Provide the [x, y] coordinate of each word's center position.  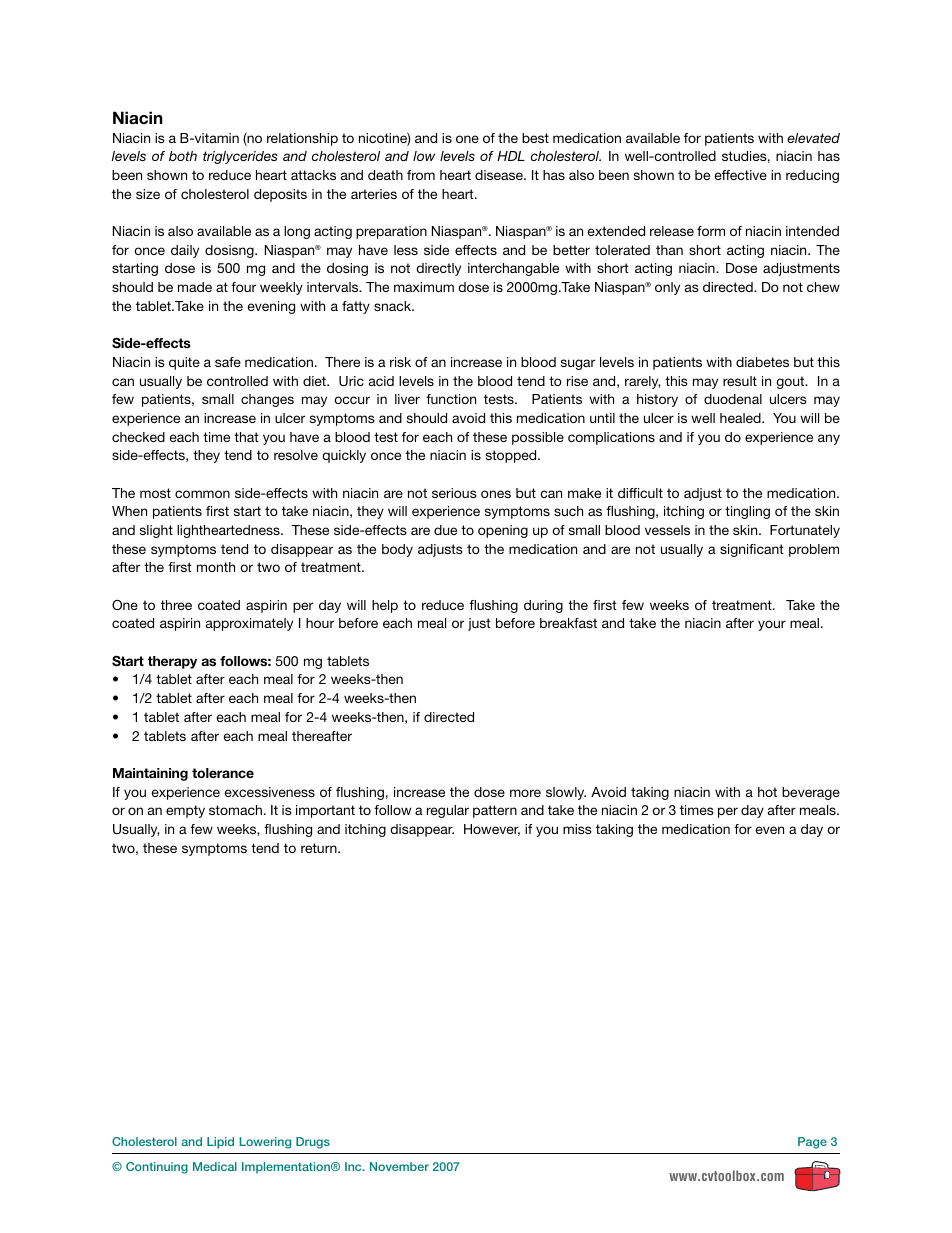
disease [500, 175]
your [772, 625]
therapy [172, 662]
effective [740, 175]
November [399, 1166]
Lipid [220, 1143]
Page [812, 1143]
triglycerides [240, 157]
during [543, 606]
